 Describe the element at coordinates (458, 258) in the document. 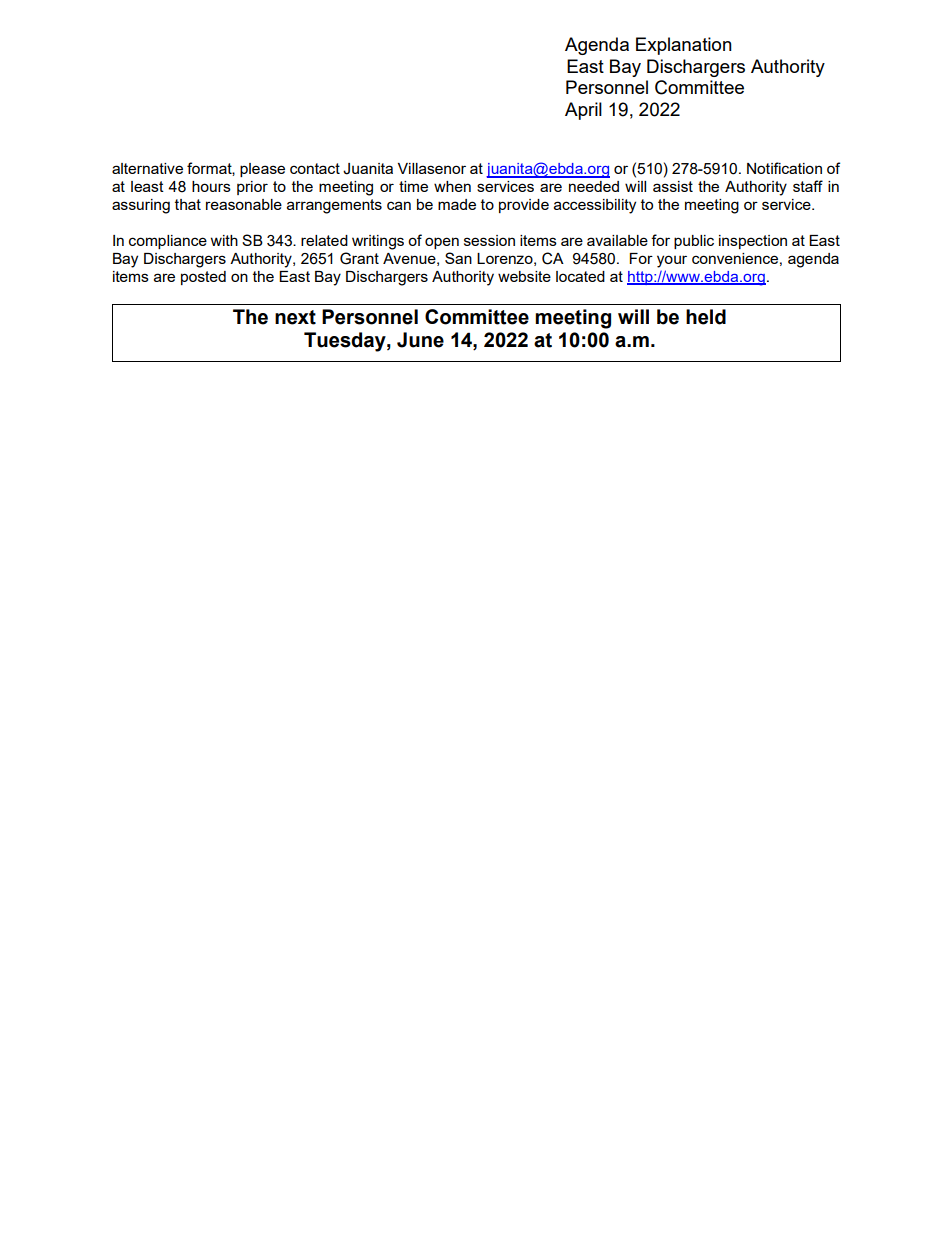

I see `San` at that location.
